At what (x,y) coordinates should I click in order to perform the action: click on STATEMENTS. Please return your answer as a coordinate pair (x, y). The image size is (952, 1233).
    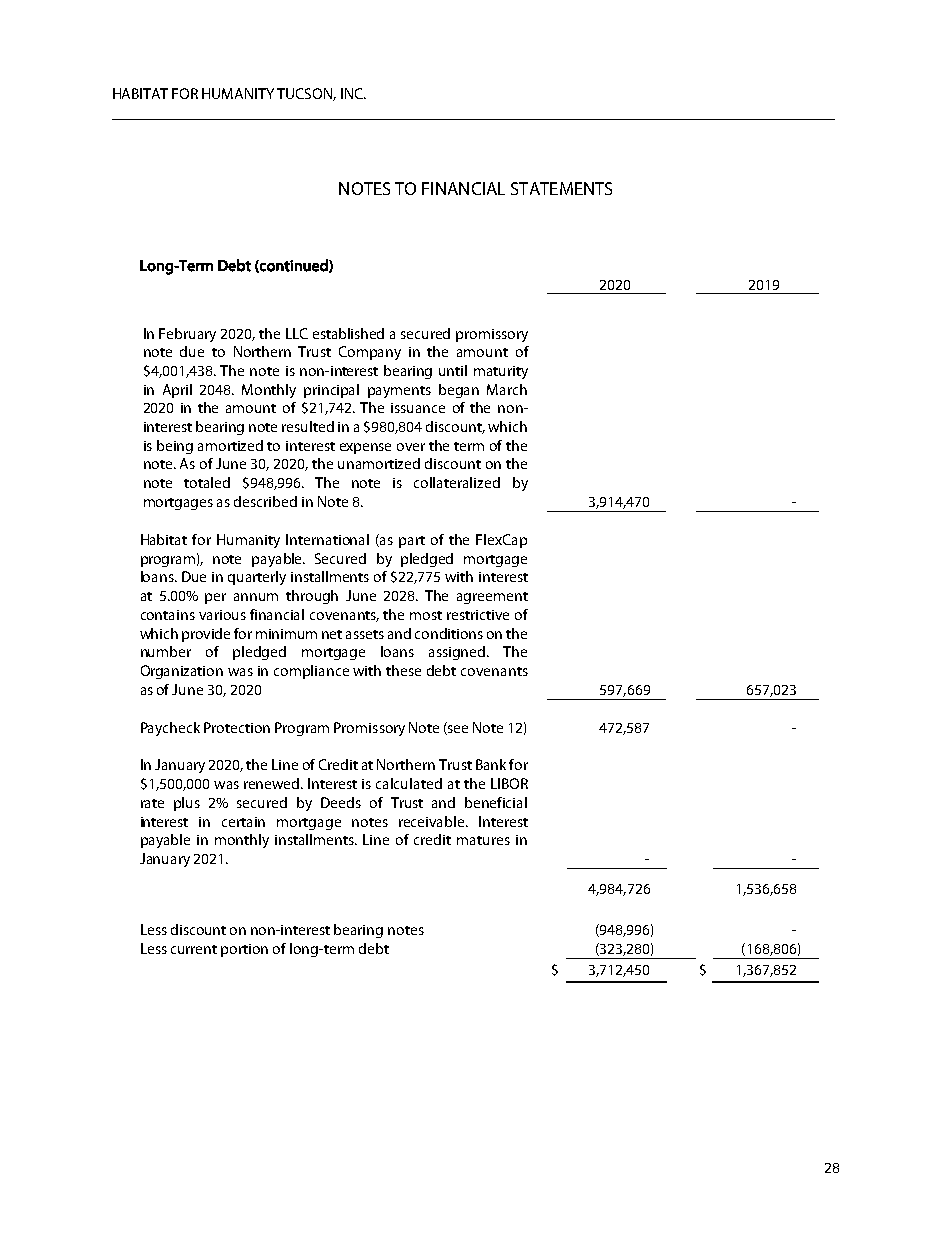
    Looking at the image, I should click on (561, 188).
